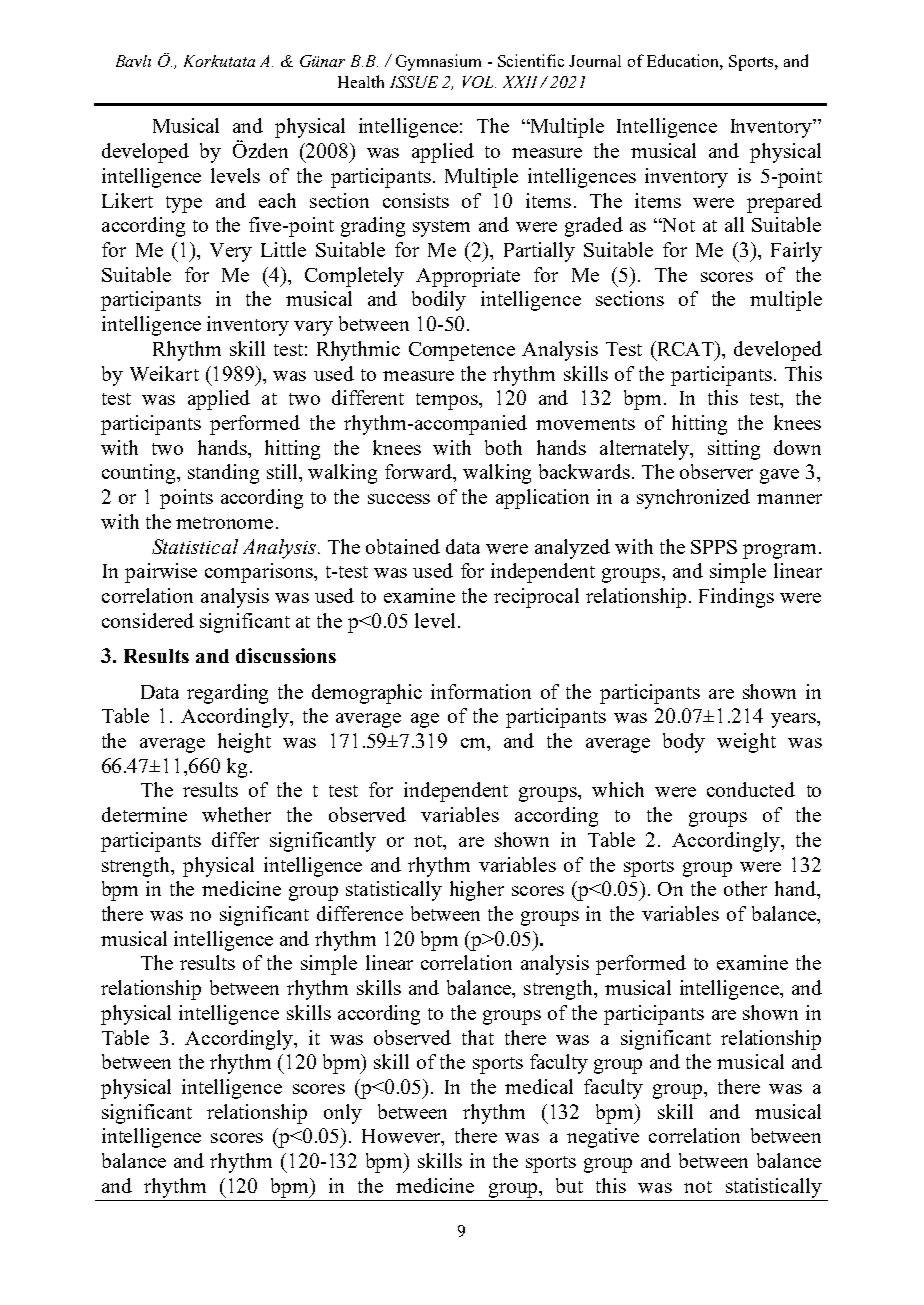 The image size is (924, 1305). I want to click on other, so click(745, 888).
